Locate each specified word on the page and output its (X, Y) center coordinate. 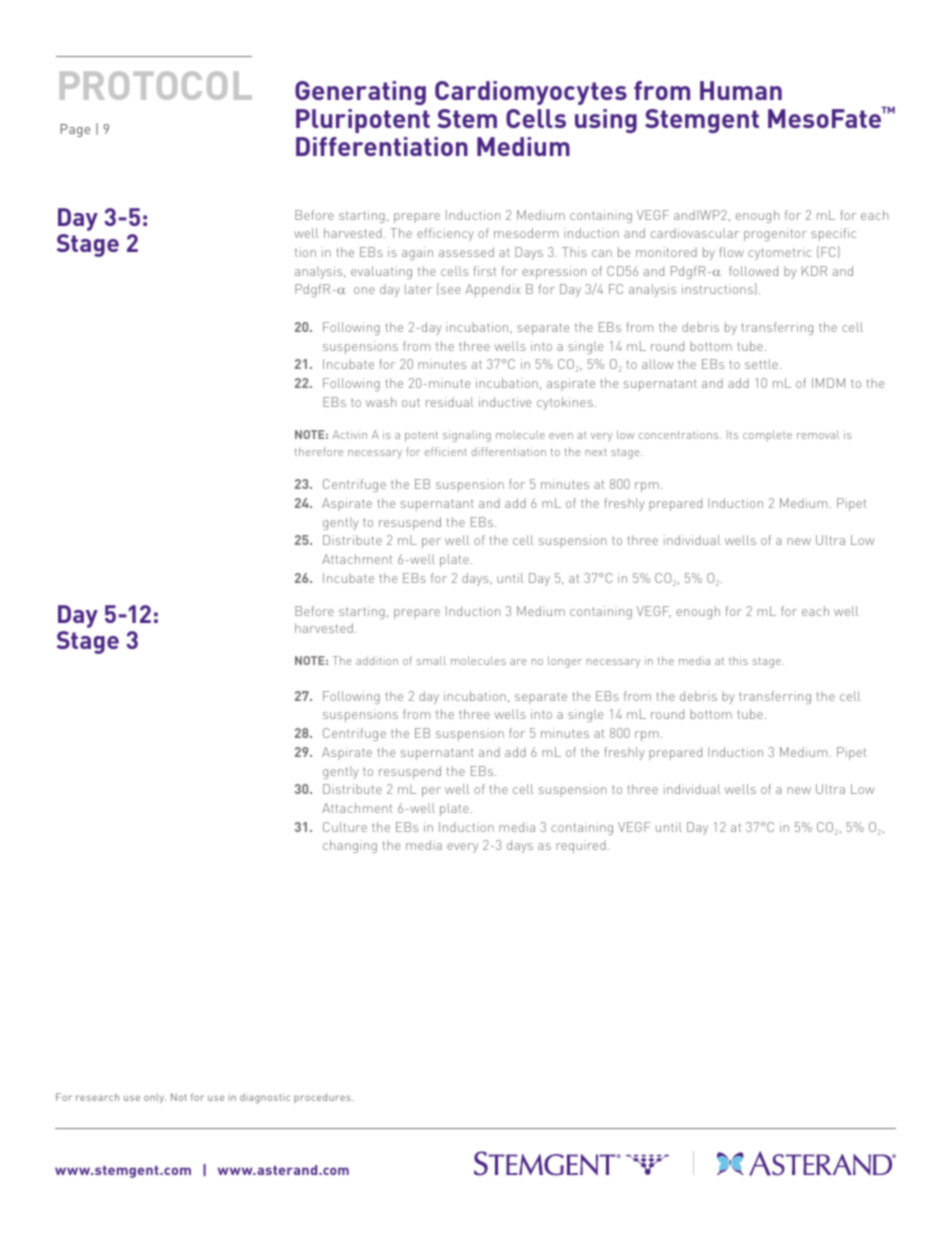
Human (741, 90)
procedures (323, 1098)
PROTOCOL (156, 85)
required (581, 846)
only (155, 1098)
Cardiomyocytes (531, 93)
